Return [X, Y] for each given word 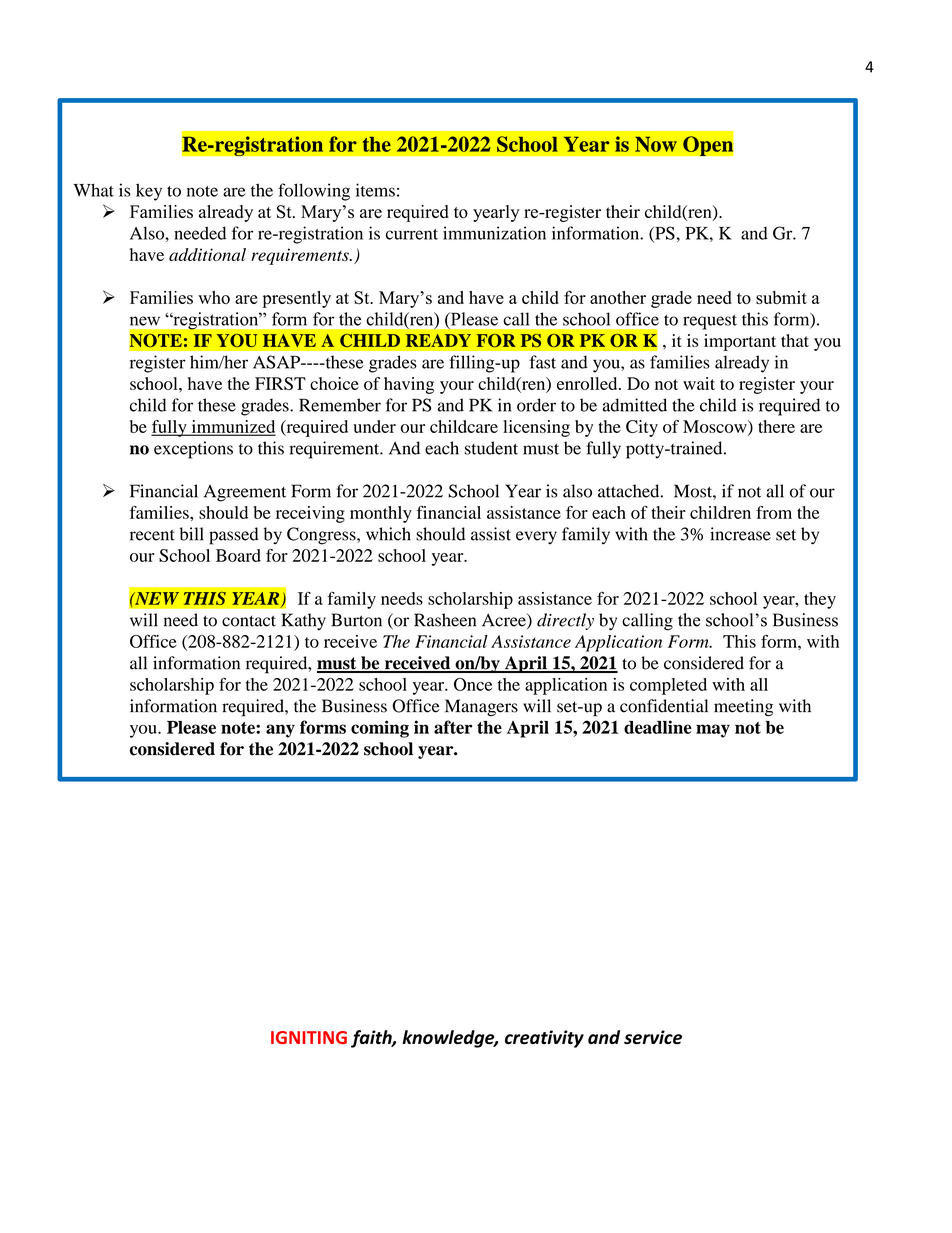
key [149, 192]
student [491, 448]
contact [249, 621]
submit [781, 297]
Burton [356, 620]
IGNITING [309, 1037]
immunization [494, 233]
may [713, 731]
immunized [232, 427]
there [776, 426]
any [280, 731]
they [820, 600]
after [453, 727]
